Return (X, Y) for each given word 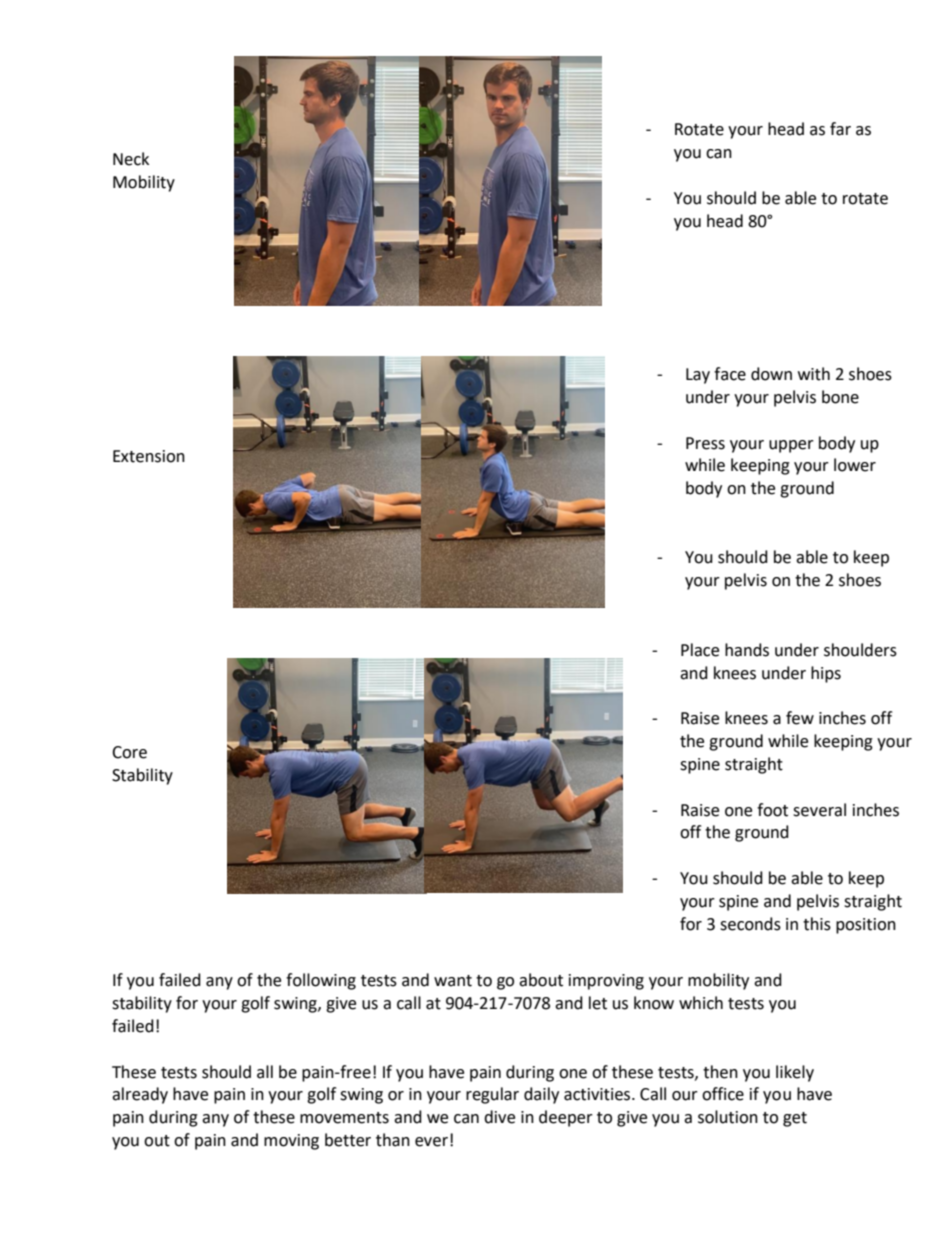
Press (705, 443)
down (771, 374)
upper (791, 446)
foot (772, 810)
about (541, 980)
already (140, 1095)
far (840, 129)
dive (499, 1117)
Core (129, 752)
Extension (149, 456)
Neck (131, 159)
